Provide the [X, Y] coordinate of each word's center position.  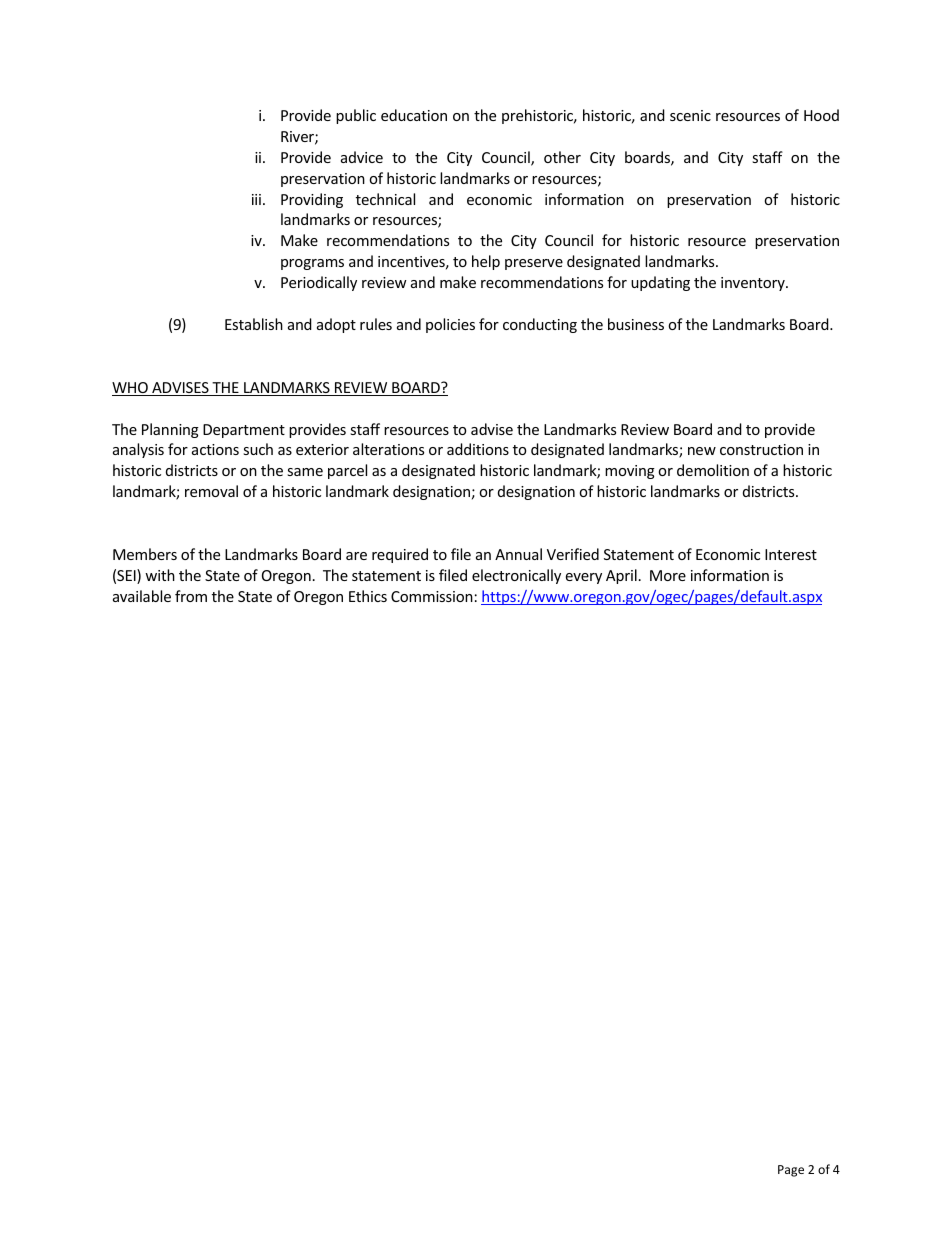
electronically [516, 576]
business [636, 324]
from [191, 596]
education [414, 115]
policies [450, 325]
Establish [254, 324]
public [356, 116]
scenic [690, 115]
